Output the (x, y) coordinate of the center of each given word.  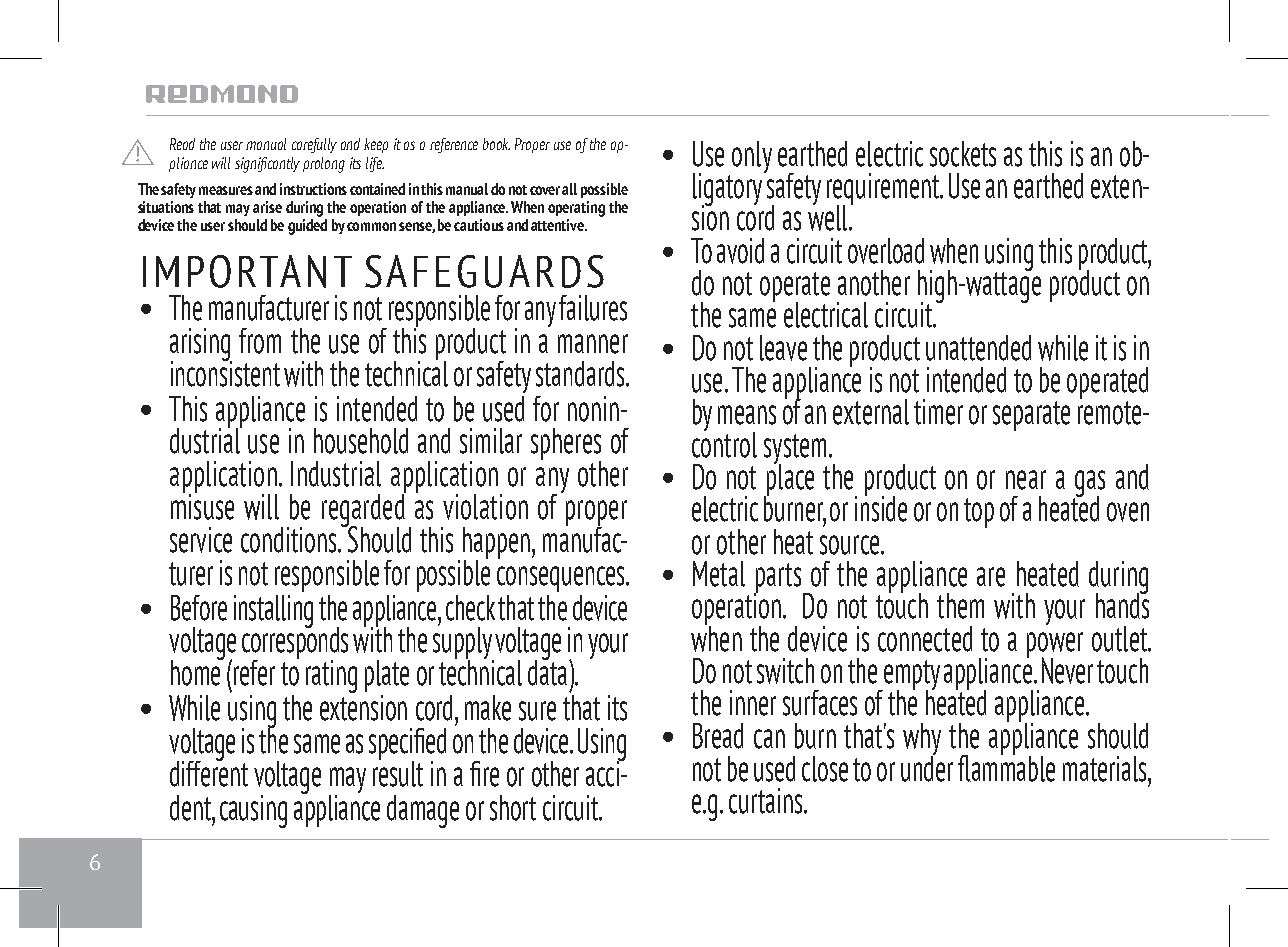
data (547, 671)
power (1055, 646)
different (209, 772)
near (1026, 480)
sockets (963, 154)
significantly (267, 165)
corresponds (295, 643)
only (752, 157)
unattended (978, 348)
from (260, 341)
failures (593, 308)
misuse (202, 505)
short (513, 808)
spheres (566, 445)
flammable (1006, 767)
